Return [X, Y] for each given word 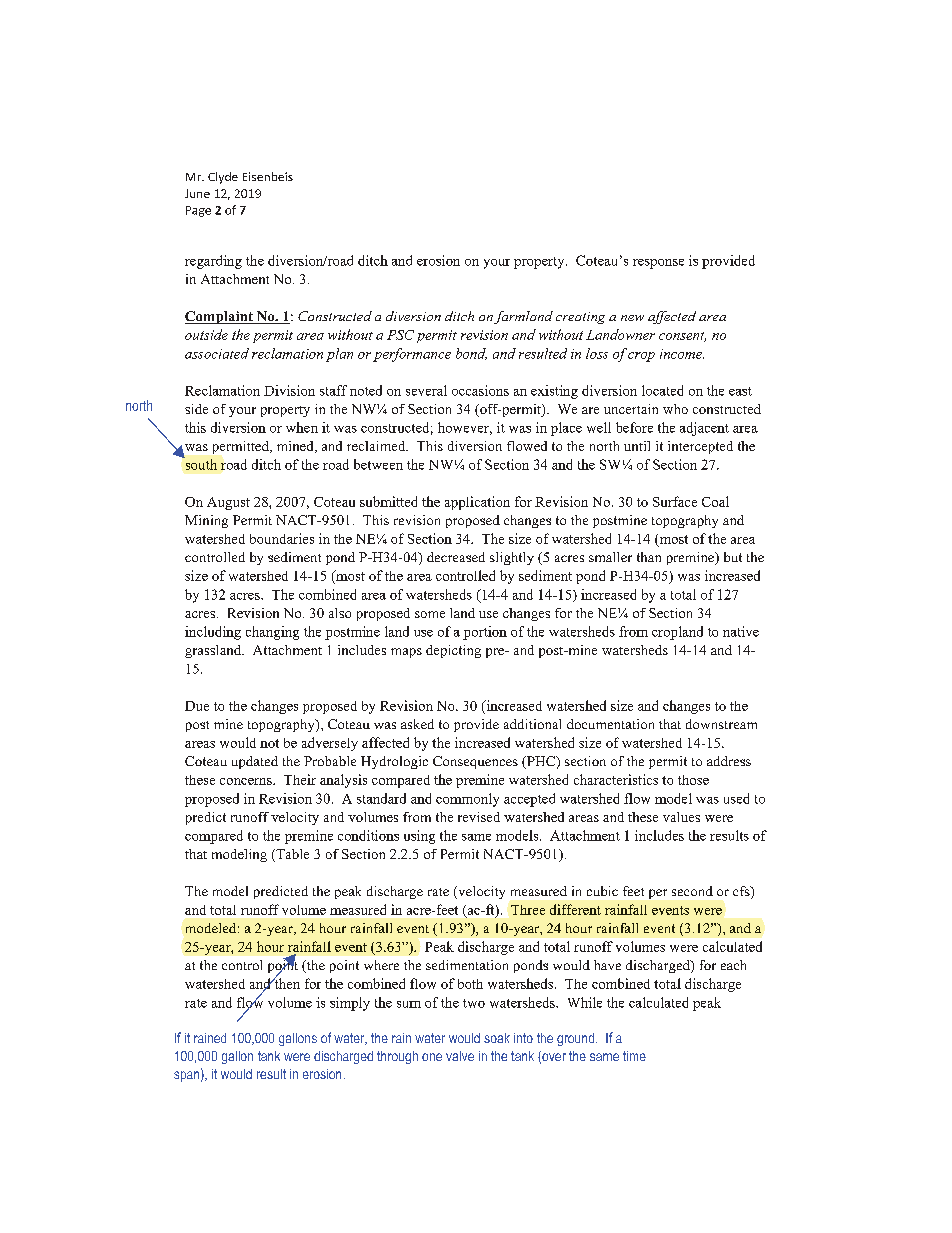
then [286, 982]
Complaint [220, 317]
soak [497, 1038]
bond [471, 354]
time [634, 1056]
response [658, 264]
